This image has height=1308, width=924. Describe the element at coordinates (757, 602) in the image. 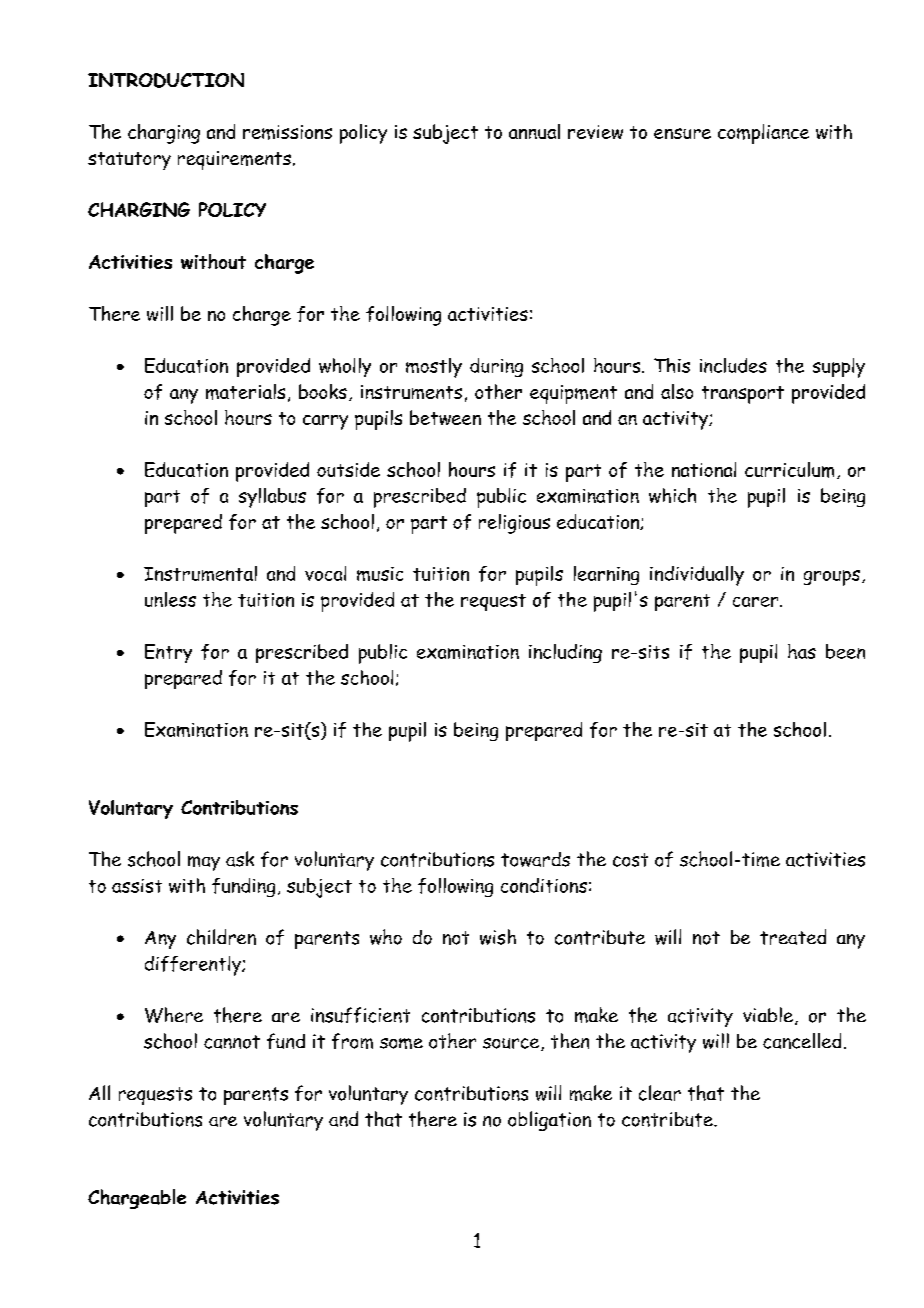

I see `carer` at that location.
